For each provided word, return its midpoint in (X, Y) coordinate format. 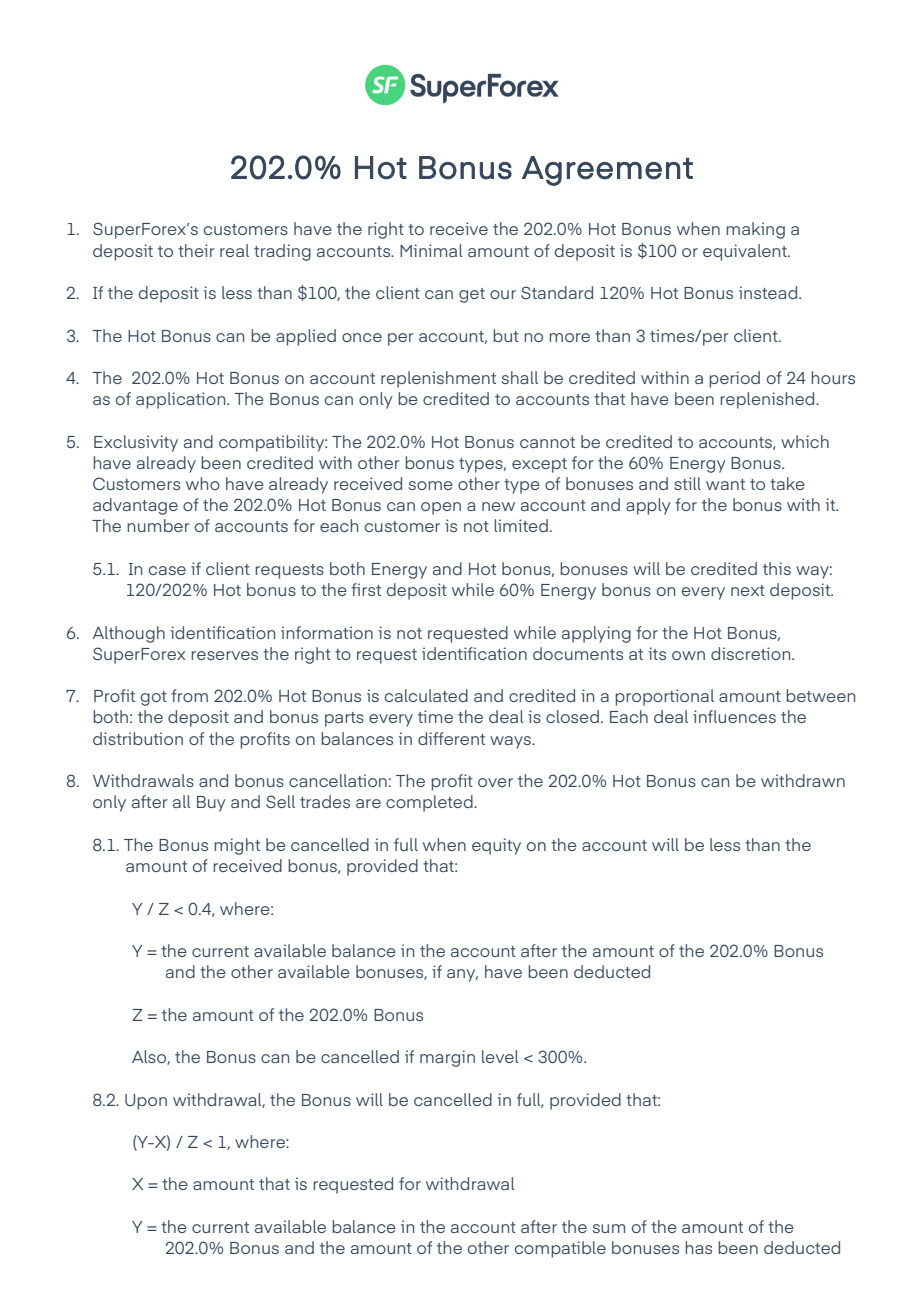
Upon (146, 1102)
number (158, 525)
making (755, 230)
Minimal (431, 250)
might (237, 846)
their (196, 250)
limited (521, 525)
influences (734, 716)
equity (496, 846)
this (777, 568)
